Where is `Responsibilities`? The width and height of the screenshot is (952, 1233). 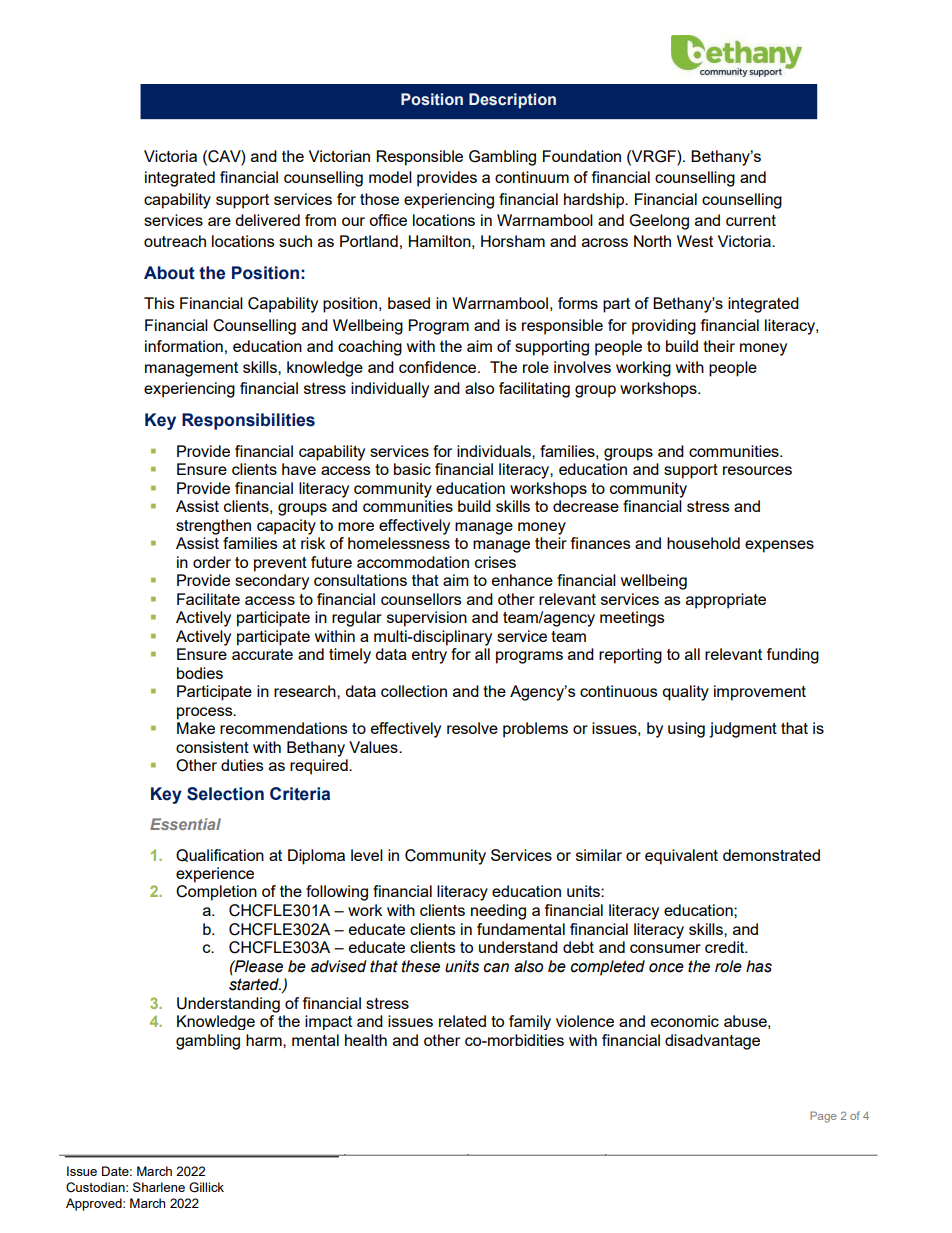 Responsibilities is located at coordinates (248, 421).
